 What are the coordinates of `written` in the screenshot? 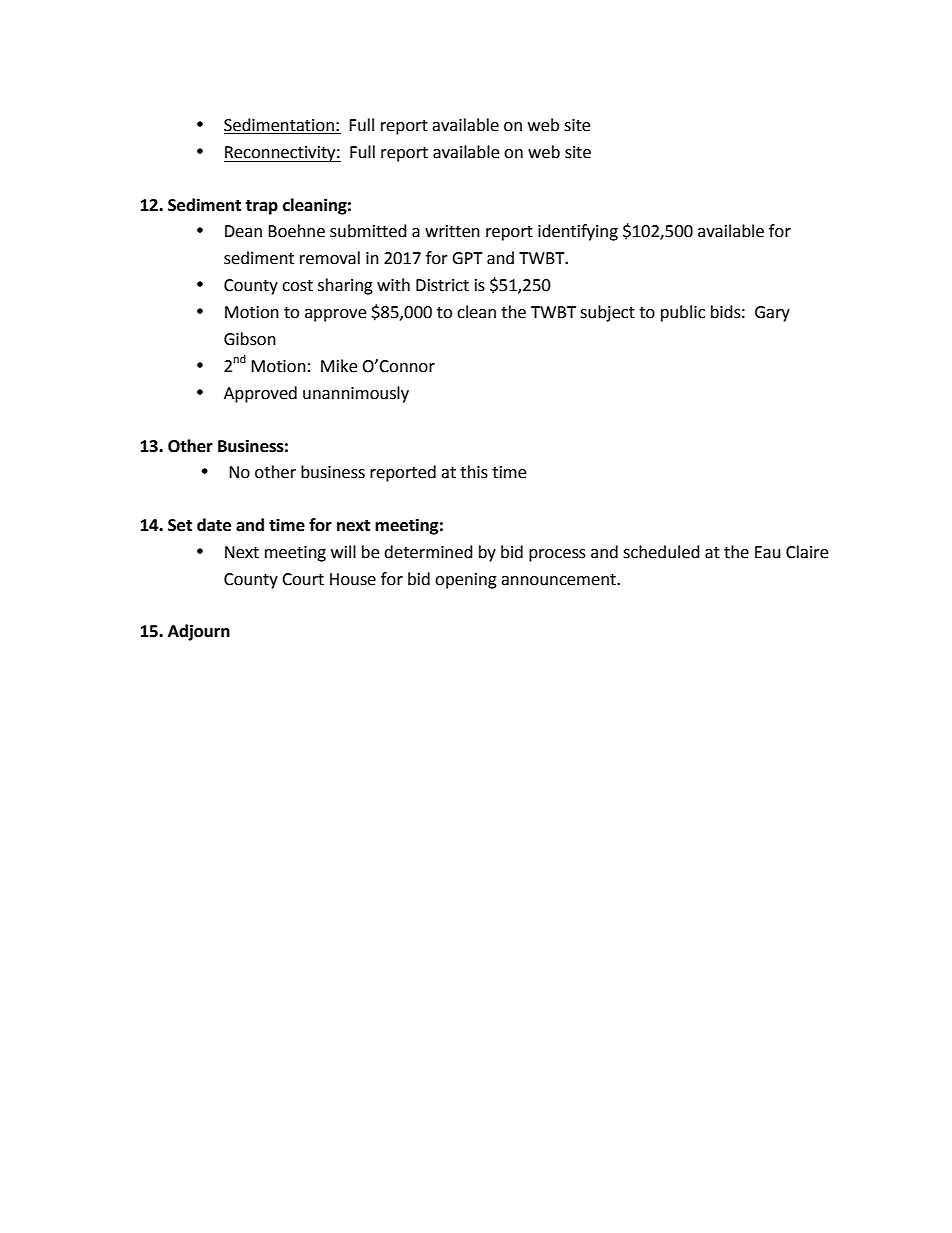 It's located at (452, 231).
